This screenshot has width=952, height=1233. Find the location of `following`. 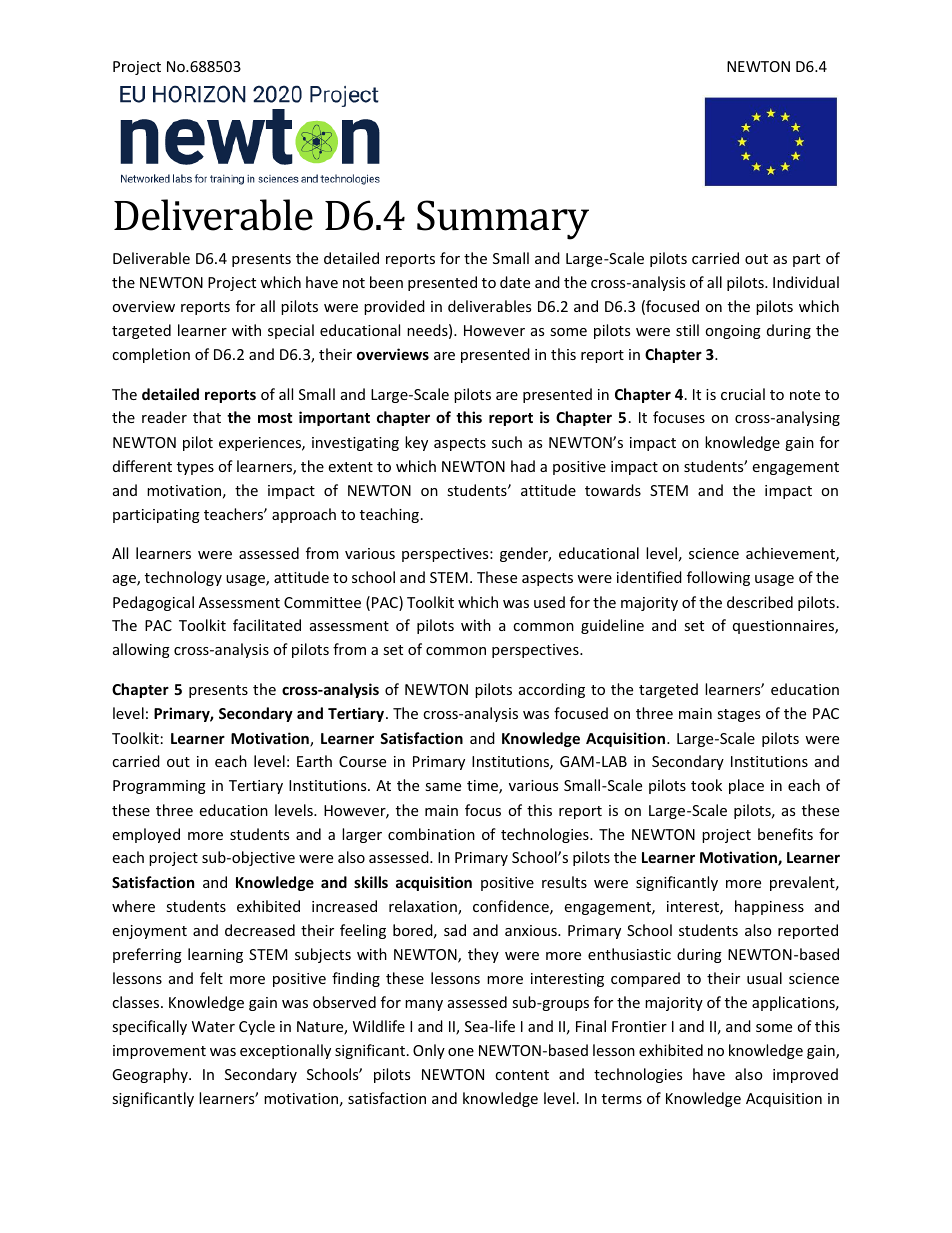

following is located at coordinates (718, 578).
